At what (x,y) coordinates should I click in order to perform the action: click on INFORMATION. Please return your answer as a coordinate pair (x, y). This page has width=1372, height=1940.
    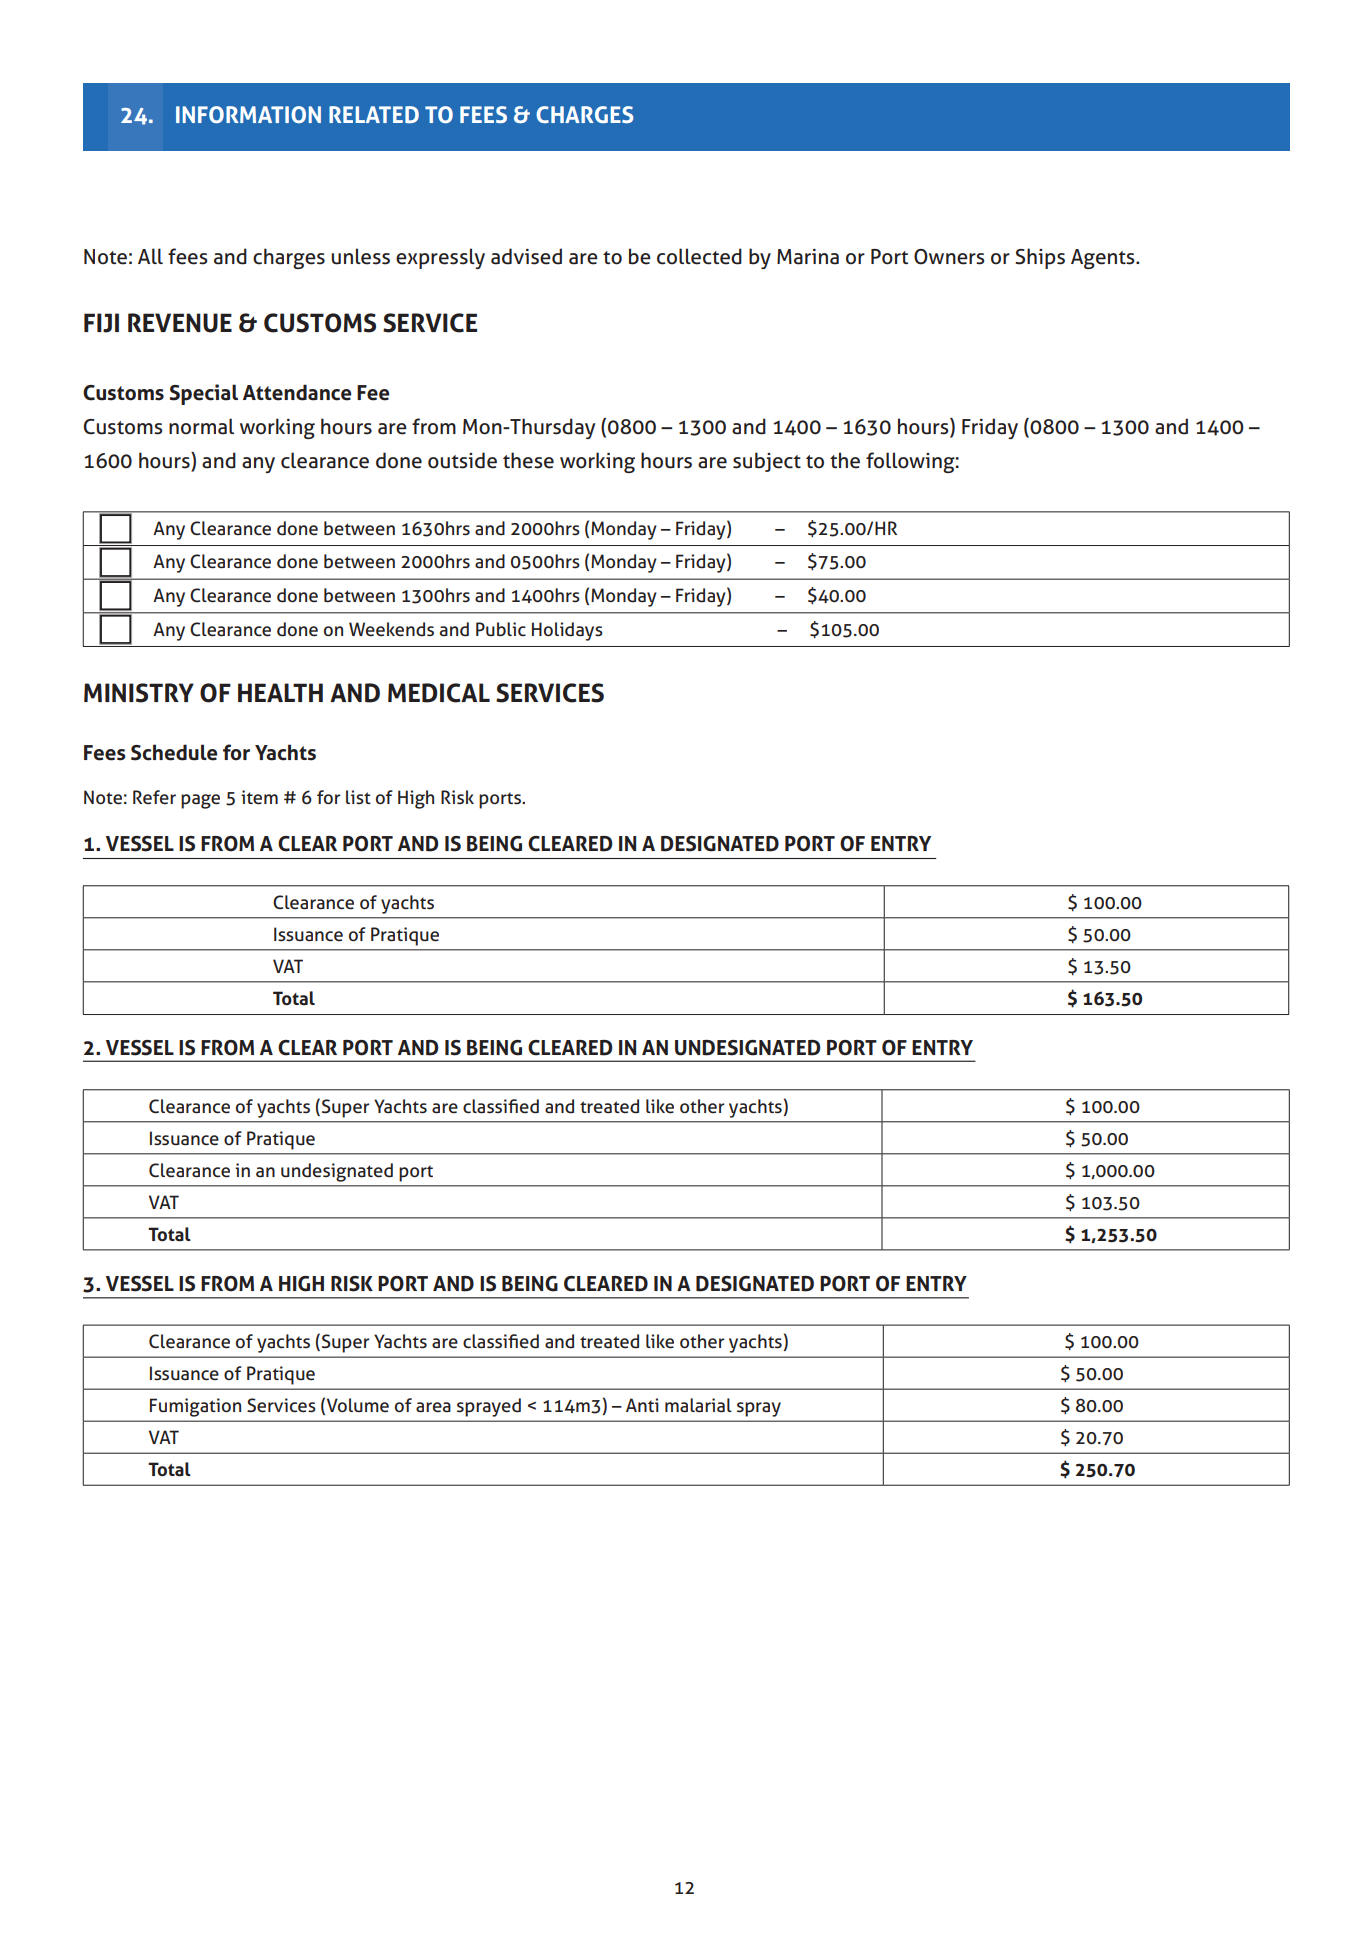
    Looking at the image, I should click on (248, 114).
